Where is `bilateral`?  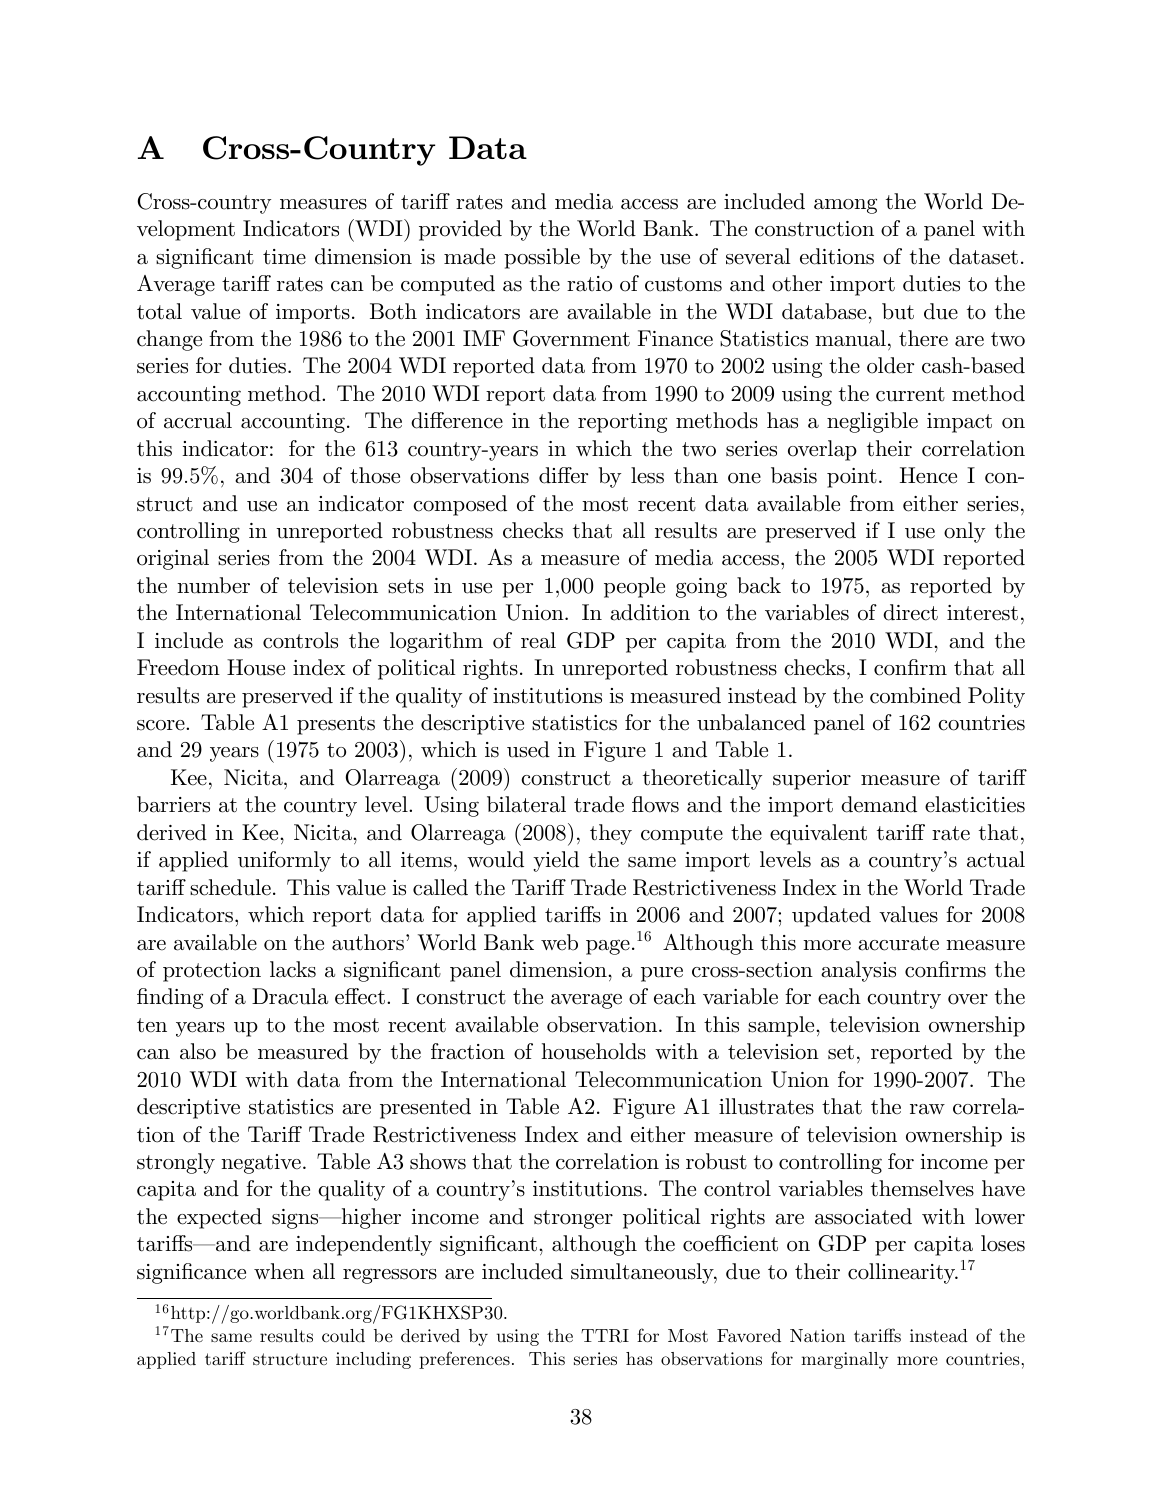 bilateral is located at coordinates (526, 804).
